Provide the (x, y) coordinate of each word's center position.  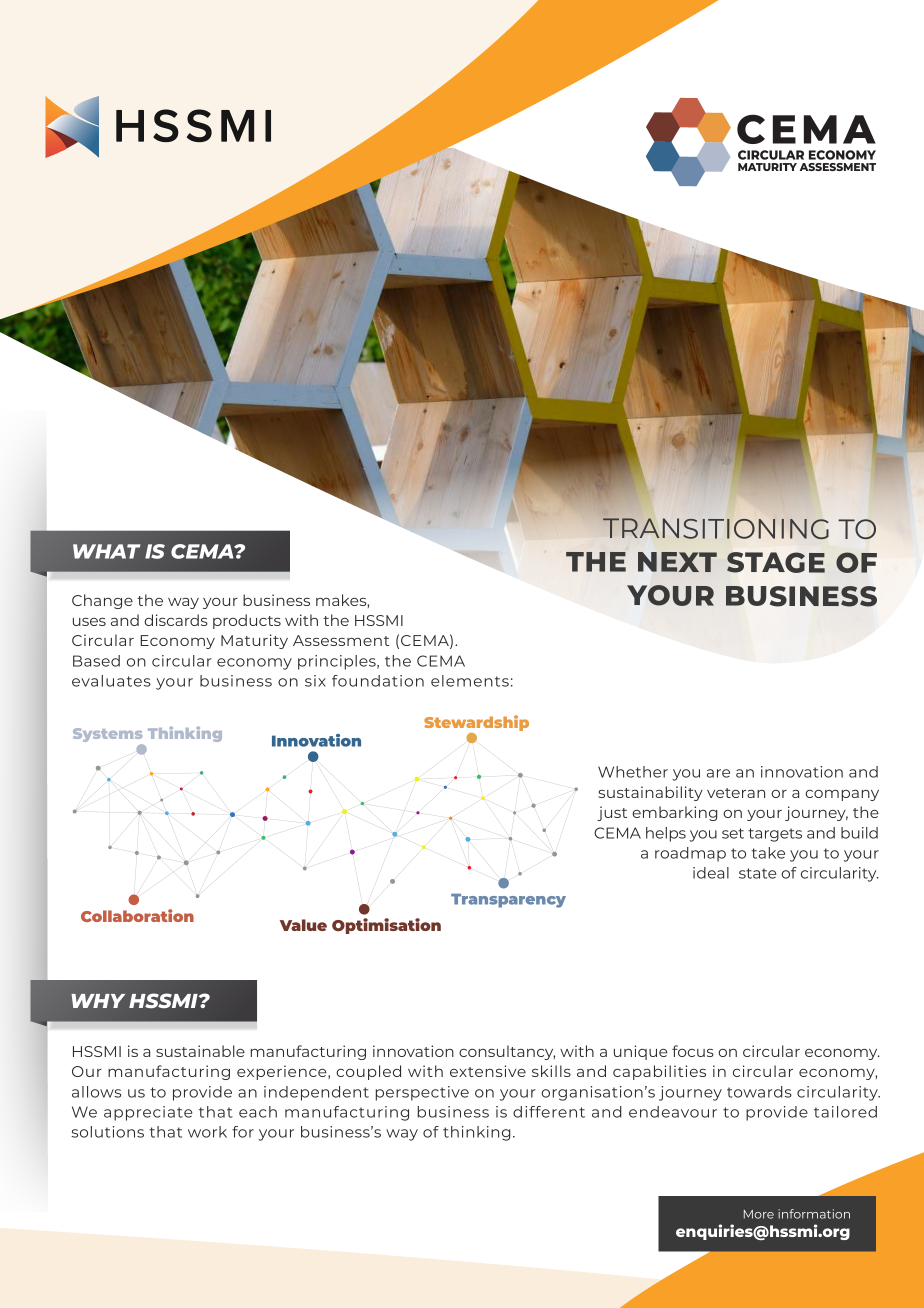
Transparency (508, 901)
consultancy (507, 1052)
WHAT (106, 551)
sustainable (200, 1051)
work (207, 1132)
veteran (736, 793)
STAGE (776, 562)
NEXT (677, 562)
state (757, 873)
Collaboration (137, 915)
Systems (108, 736)
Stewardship (476, 724)
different (549, 1112)
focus (693, 1051)
